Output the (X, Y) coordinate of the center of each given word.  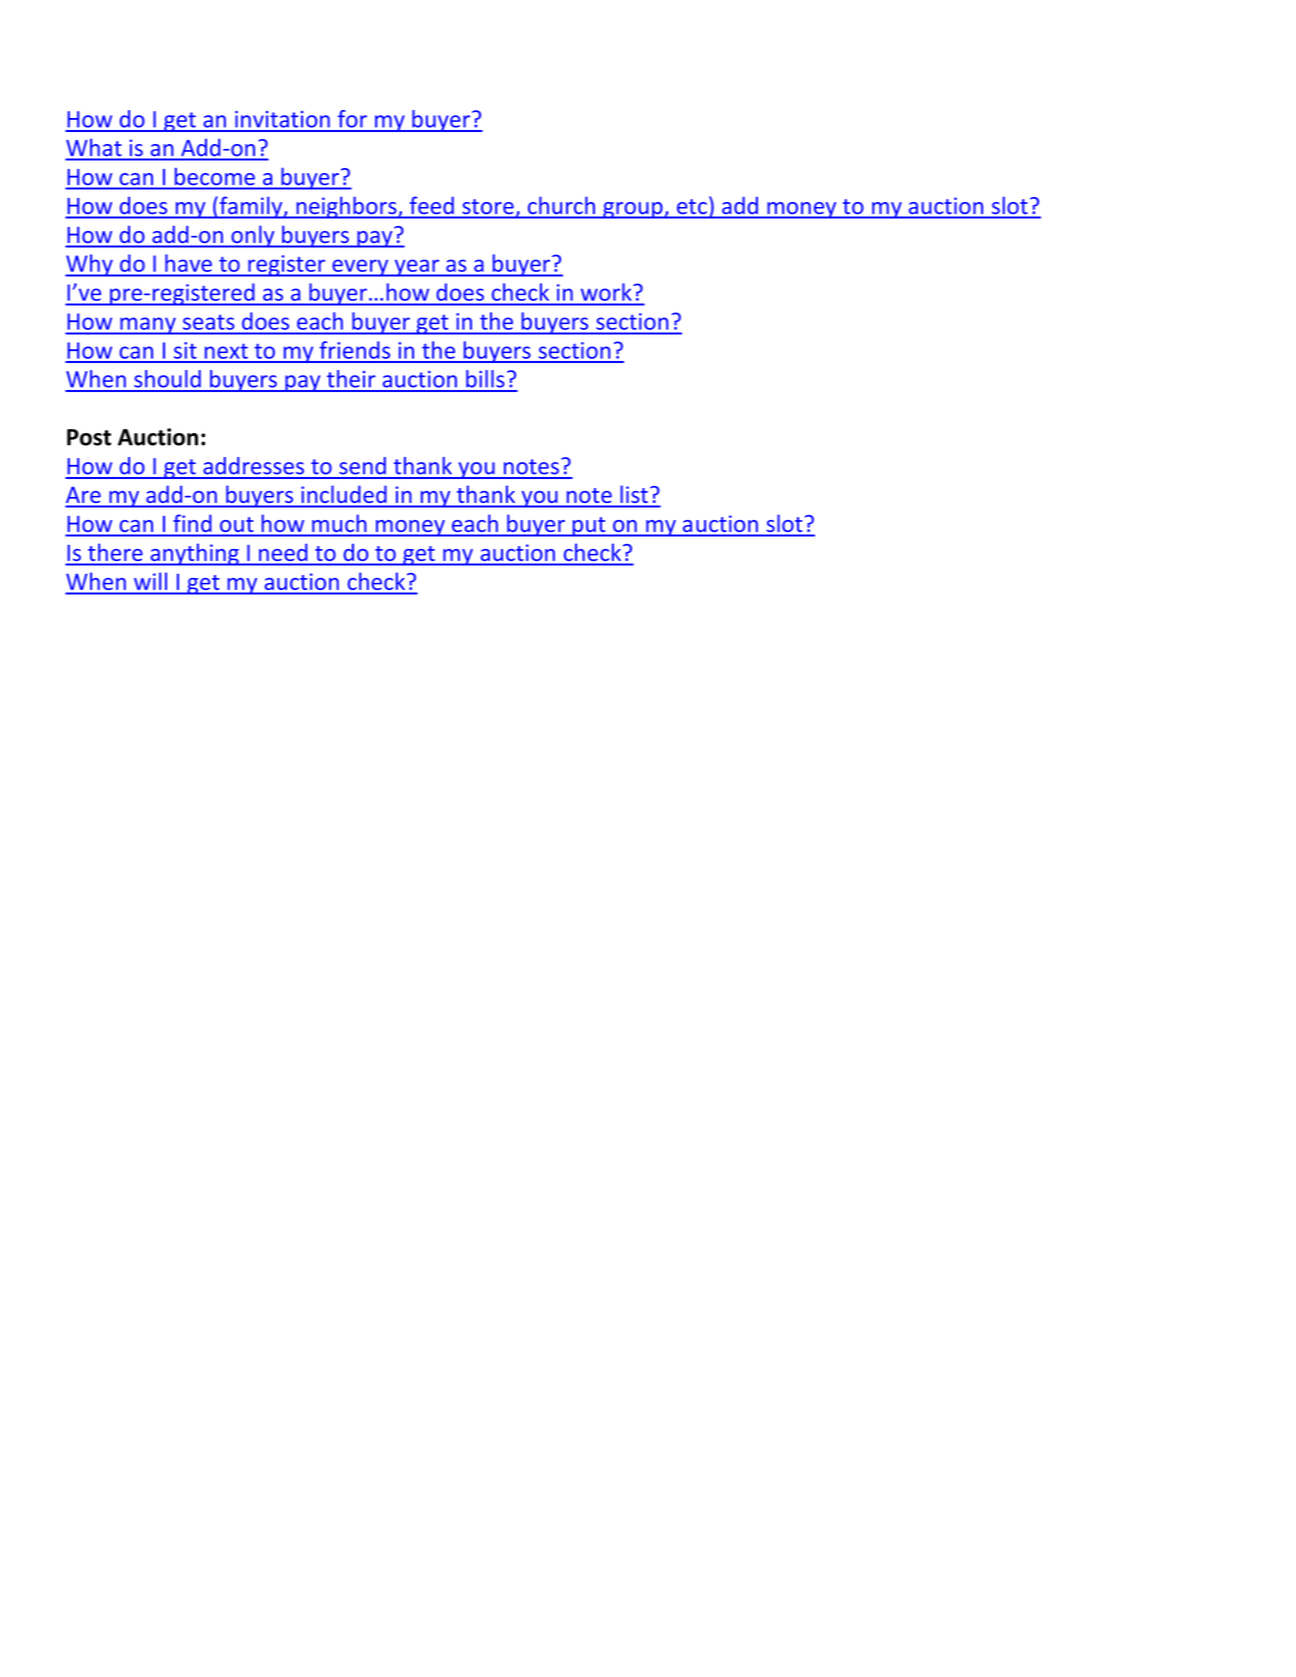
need (283, 552)
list (634, 494)
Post (89, 437)
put (589, 527)
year (417, 268)
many (148, 326)
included (344, 494)
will (150, 581)
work (606, 292)
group (633, 210)
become (215, 176)
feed (432, 205)
